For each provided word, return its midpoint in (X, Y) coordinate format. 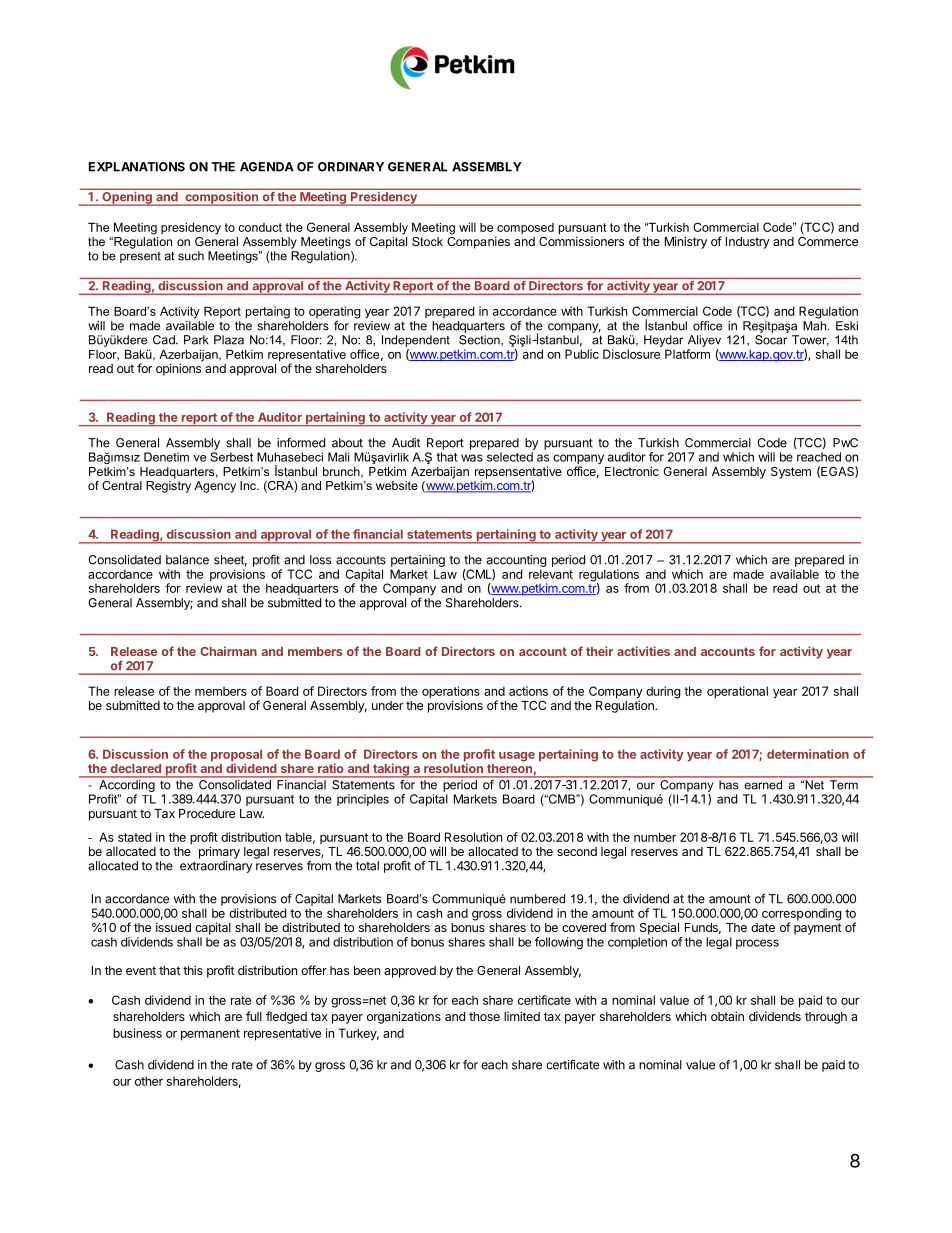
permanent (210, 1035)
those (484, 1016)
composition (222, 199)
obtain (727, 1016)
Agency (215, 487)
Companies (478, 241)
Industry (748, 243)
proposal (236, 756)
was (472, 458)
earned (763, 784)
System (791, 472)
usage (517, 757)
